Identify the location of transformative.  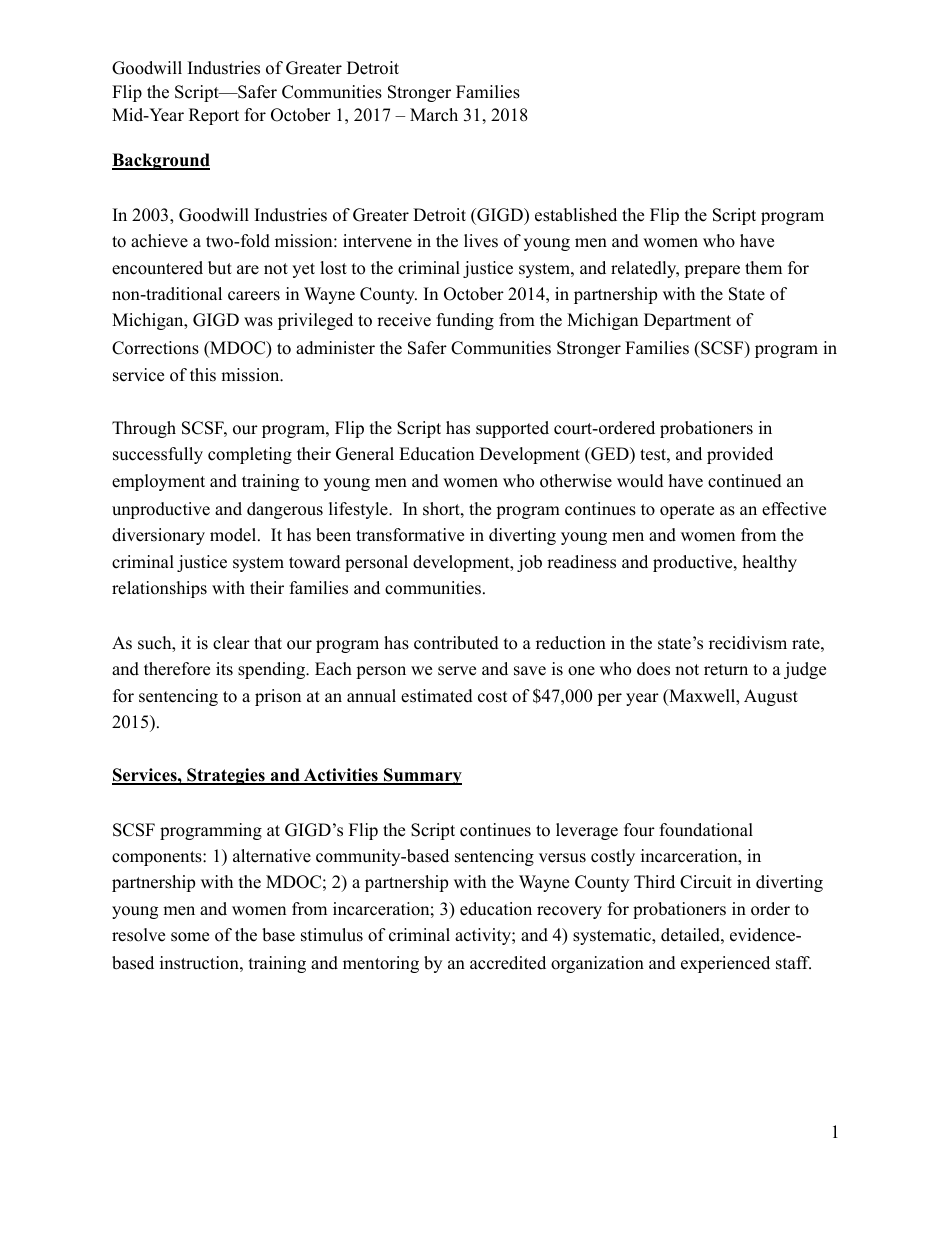
(410, 535).
